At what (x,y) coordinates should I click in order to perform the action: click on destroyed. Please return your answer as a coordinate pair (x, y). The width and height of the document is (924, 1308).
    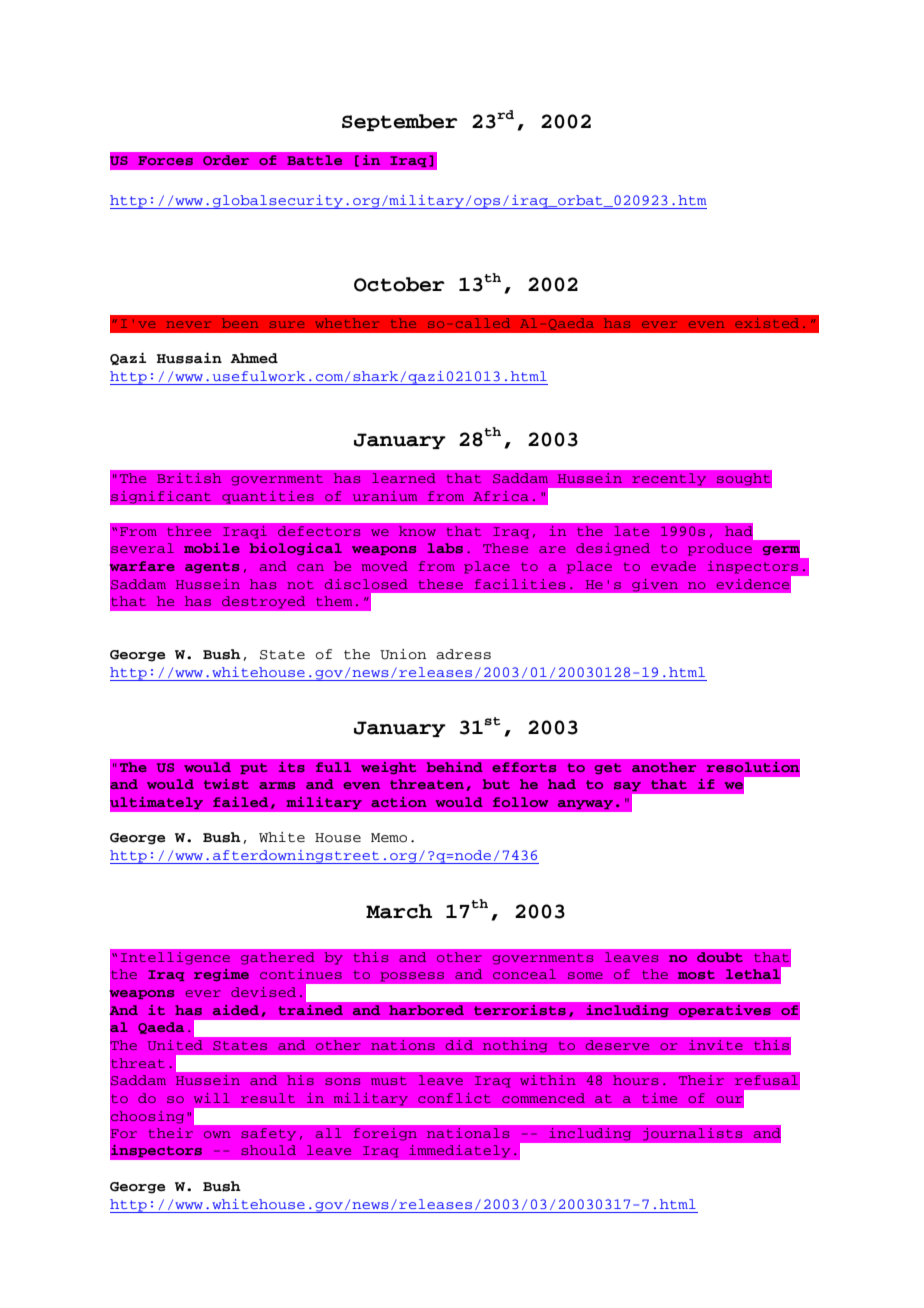
    Looking at the image, I should click on (263, 602).
